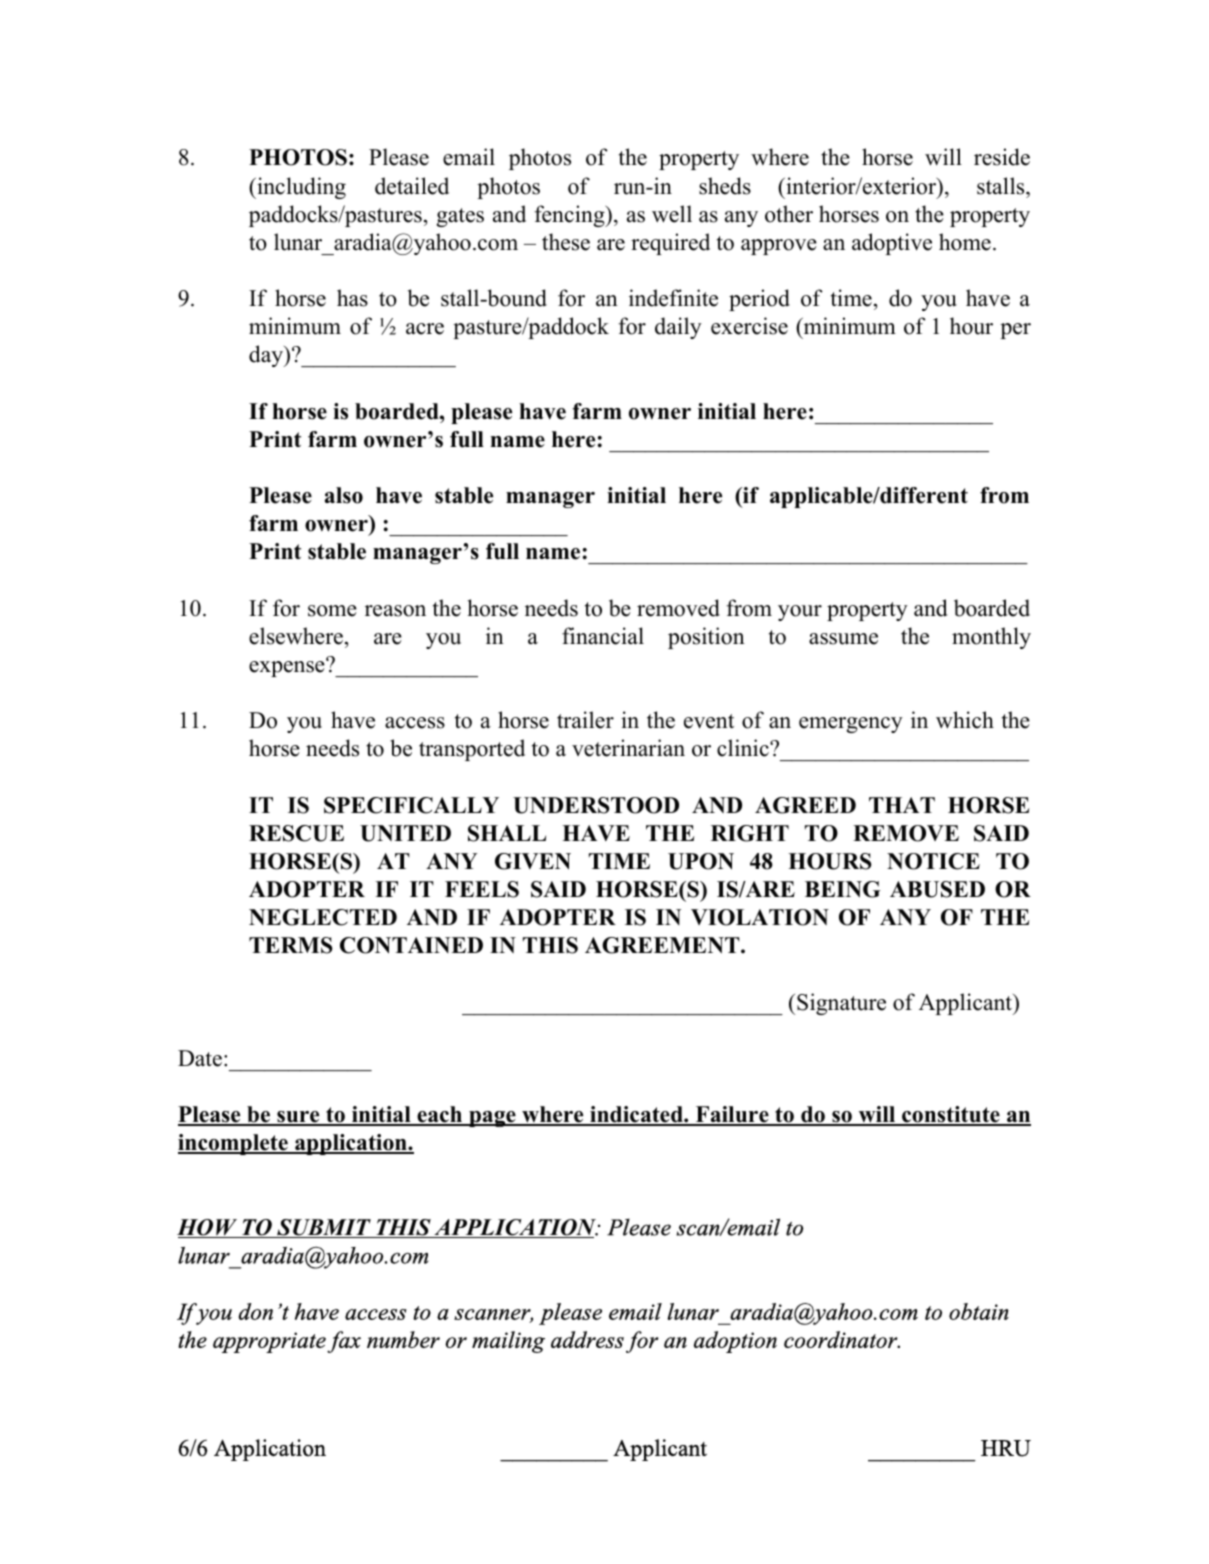 The image size is (1209, 1564). What do you see at coordinates (332, 611) in the screenshot?
I see `some` at bounding box center [332, 611].
